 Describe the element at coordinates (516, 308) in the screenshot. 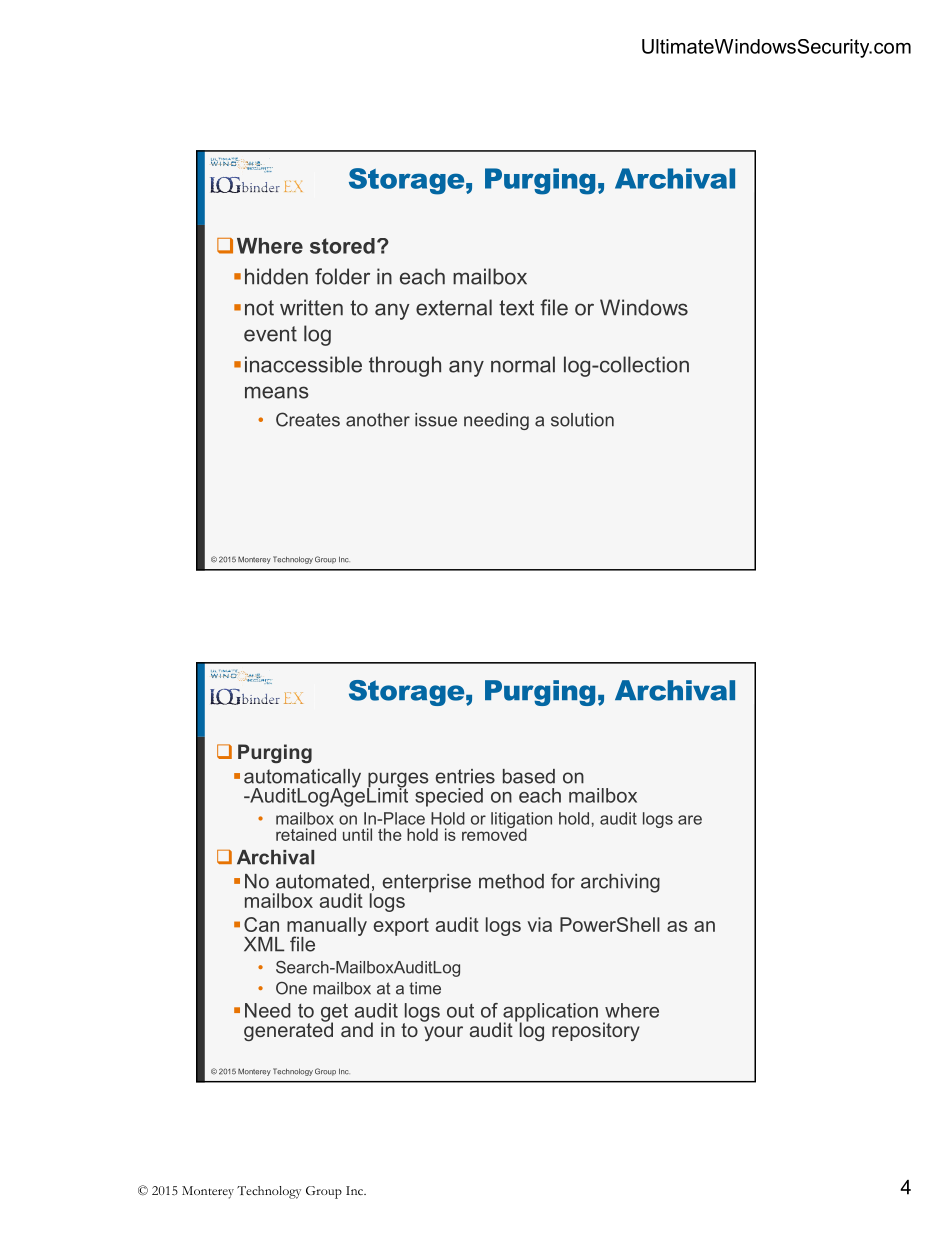

I see `text` at that location.
